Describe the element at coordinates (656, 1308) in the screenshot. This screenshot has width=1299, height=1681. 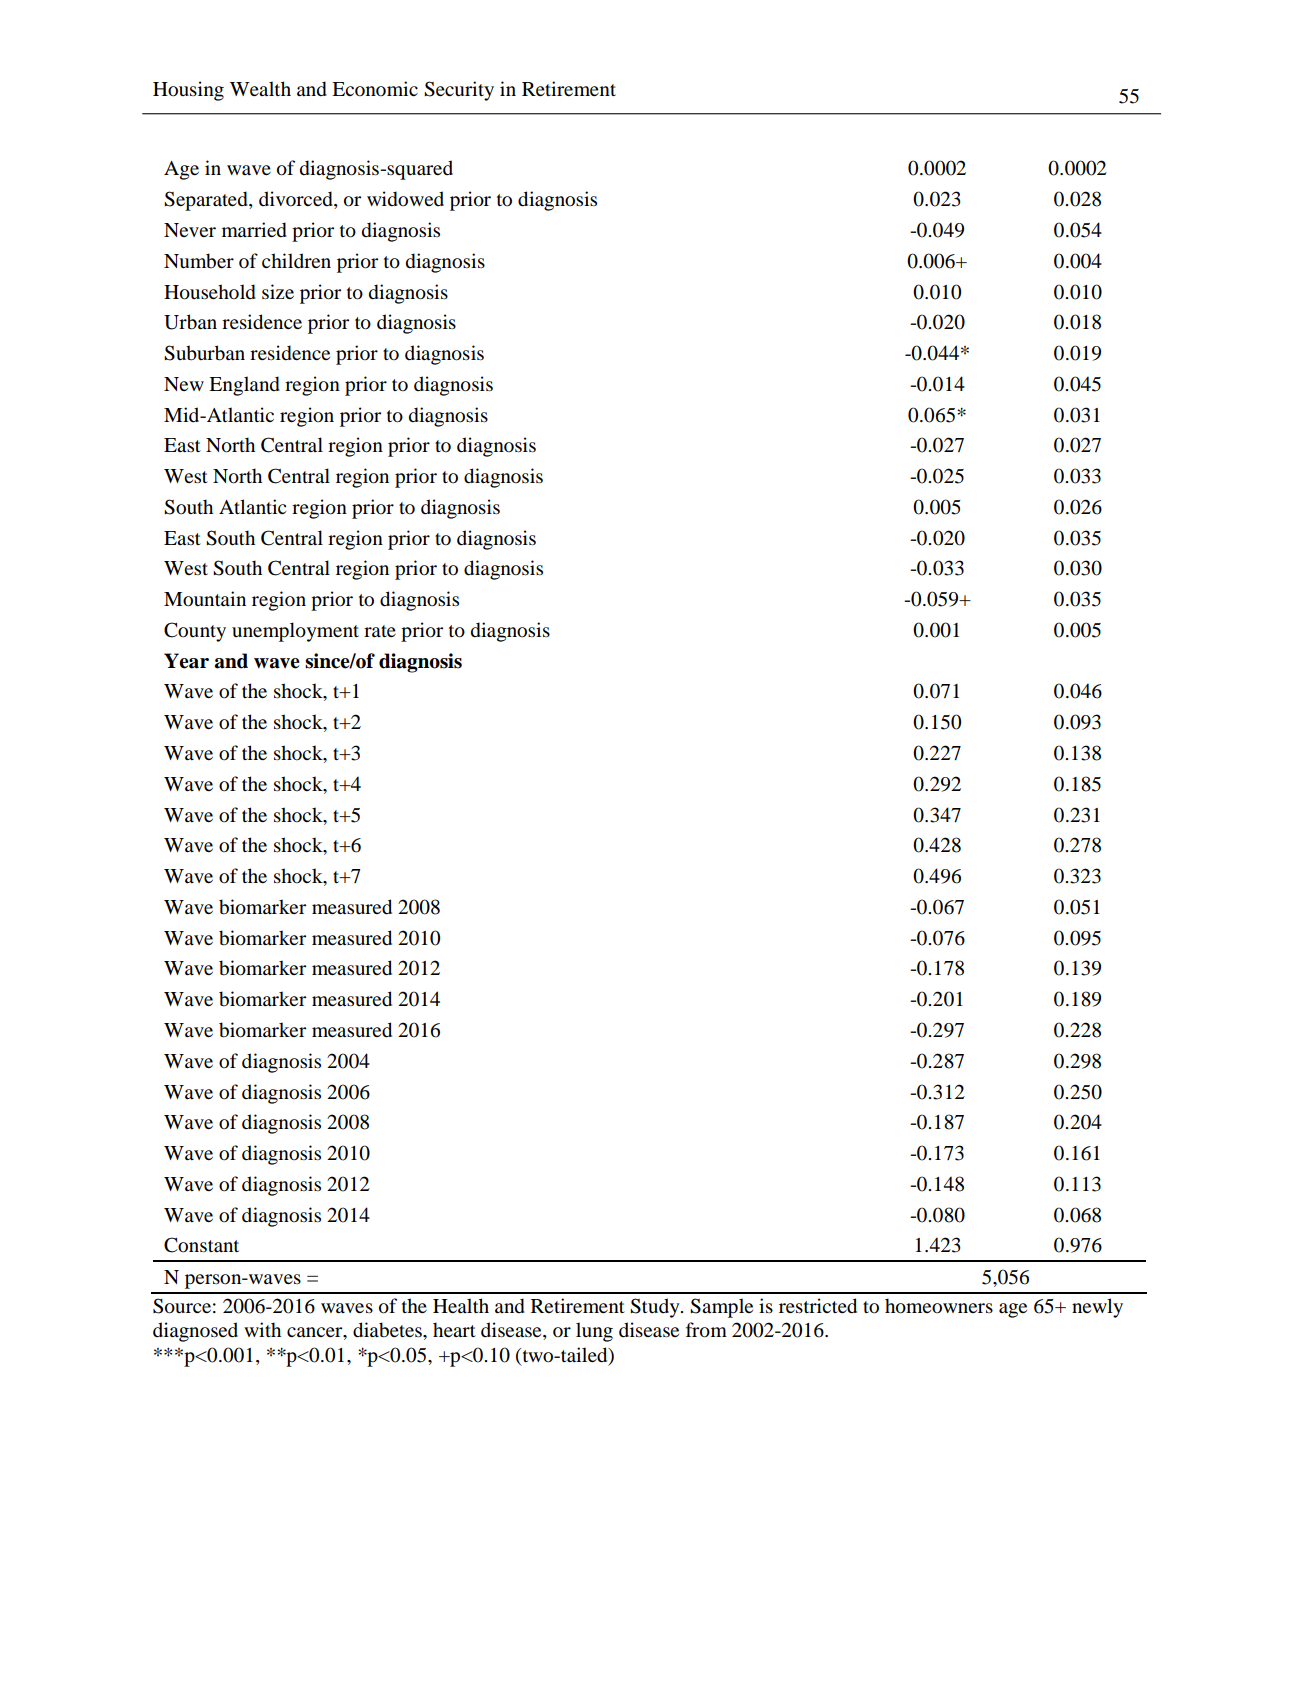
I see `Study` at that location.
